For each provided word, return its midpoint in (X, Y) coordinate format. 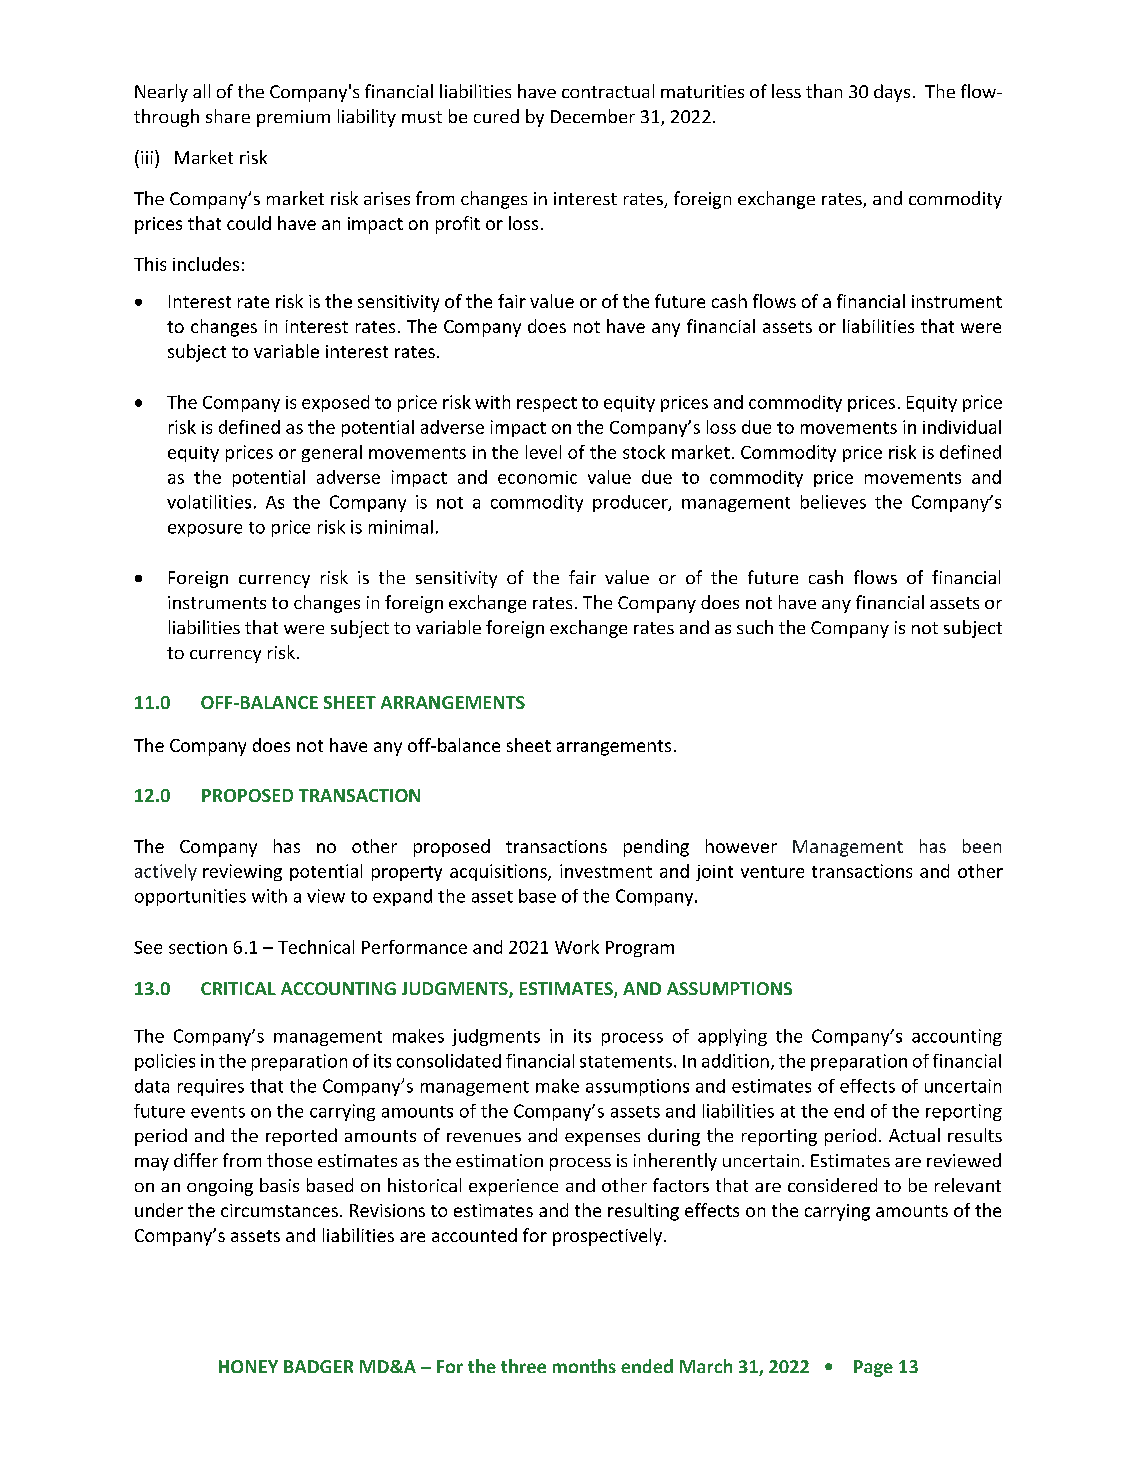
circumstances (279, 1210)
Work (577, 947)
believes (833, 502)
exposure (205, 530)
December (593, 116)
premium (293, 118)
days (892, 93)
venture (772, 872)
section (198, 947)
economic (537, 477)
